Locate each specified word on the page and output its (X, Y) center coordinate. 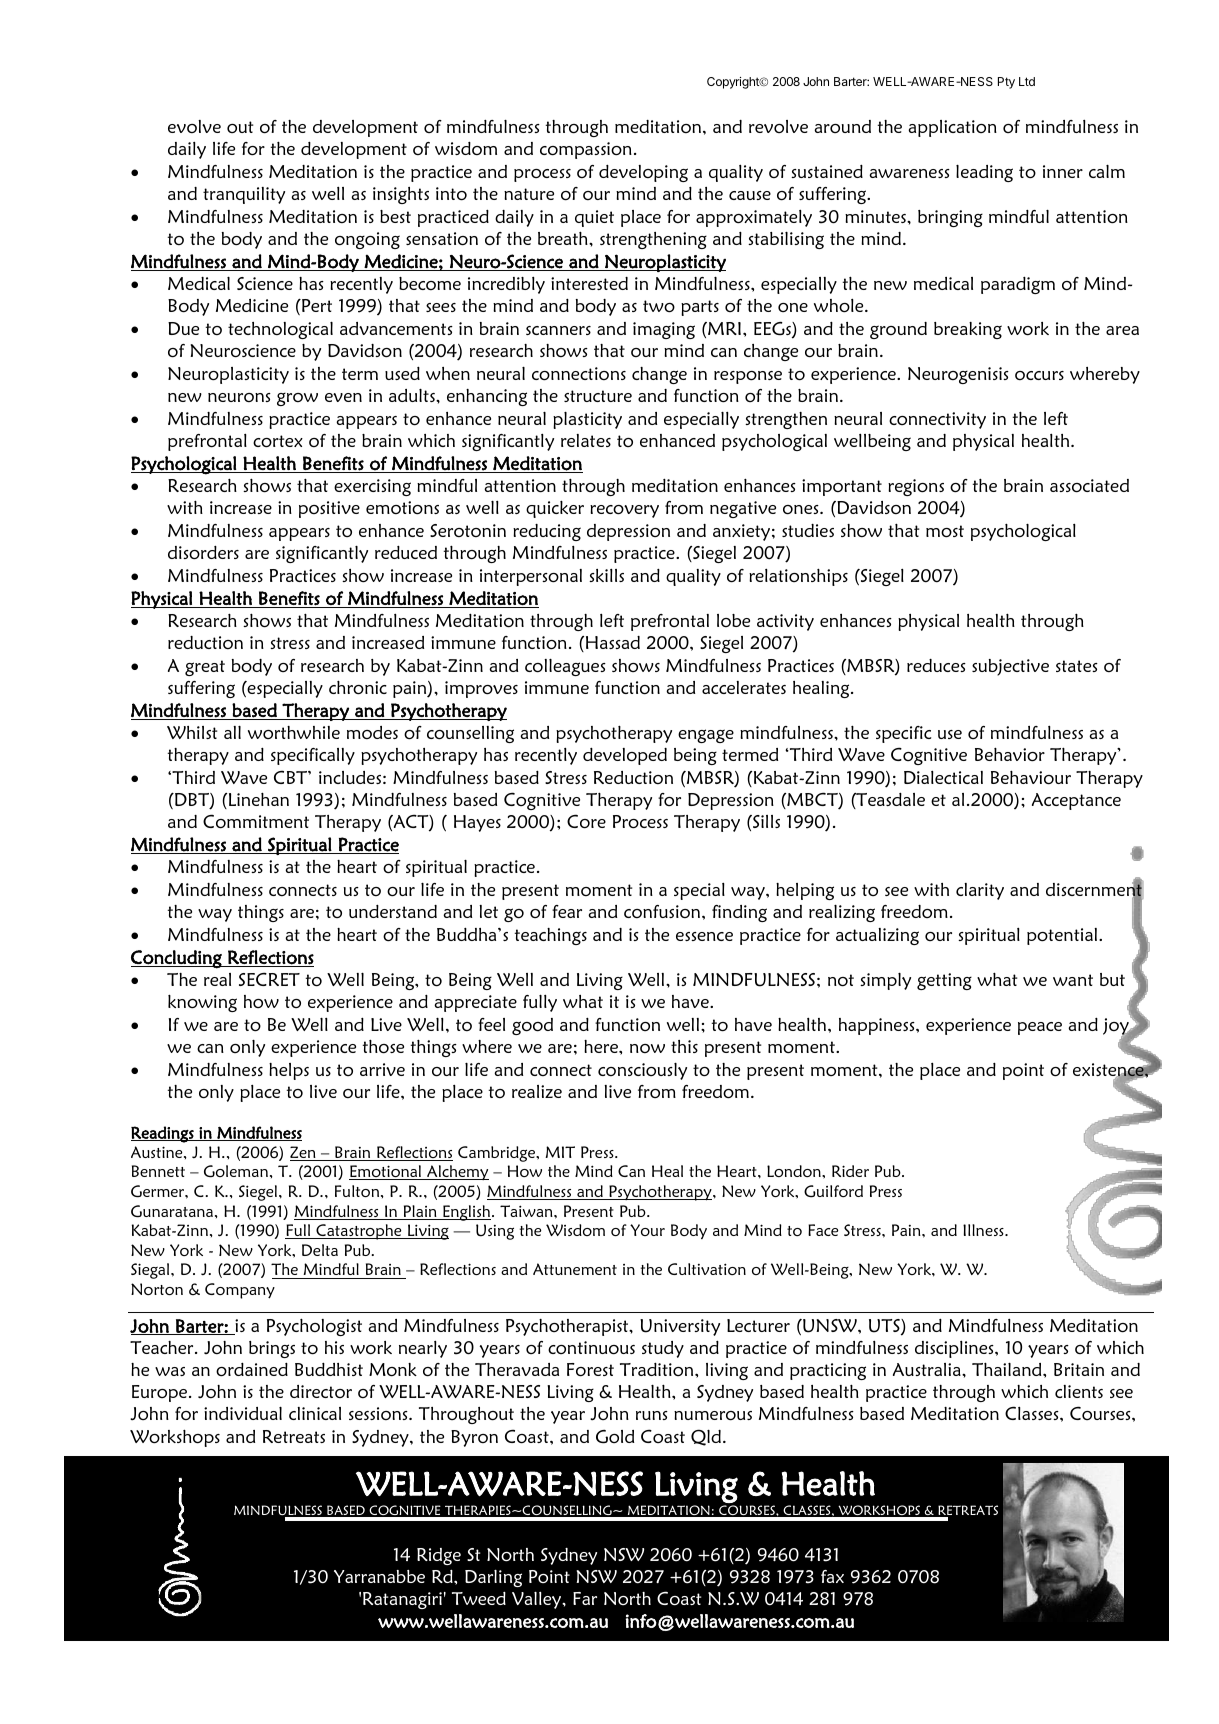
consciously (642, 1071)
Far (585, 1598)
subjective (1010, 667)
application (952, 128)
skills (606, 575)
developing (643, 173)
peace (1040, 1028)
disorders (203, 553)
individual (243, 1413)
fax (832, 1576)
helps (289, 1071)
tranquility (244, 195)
